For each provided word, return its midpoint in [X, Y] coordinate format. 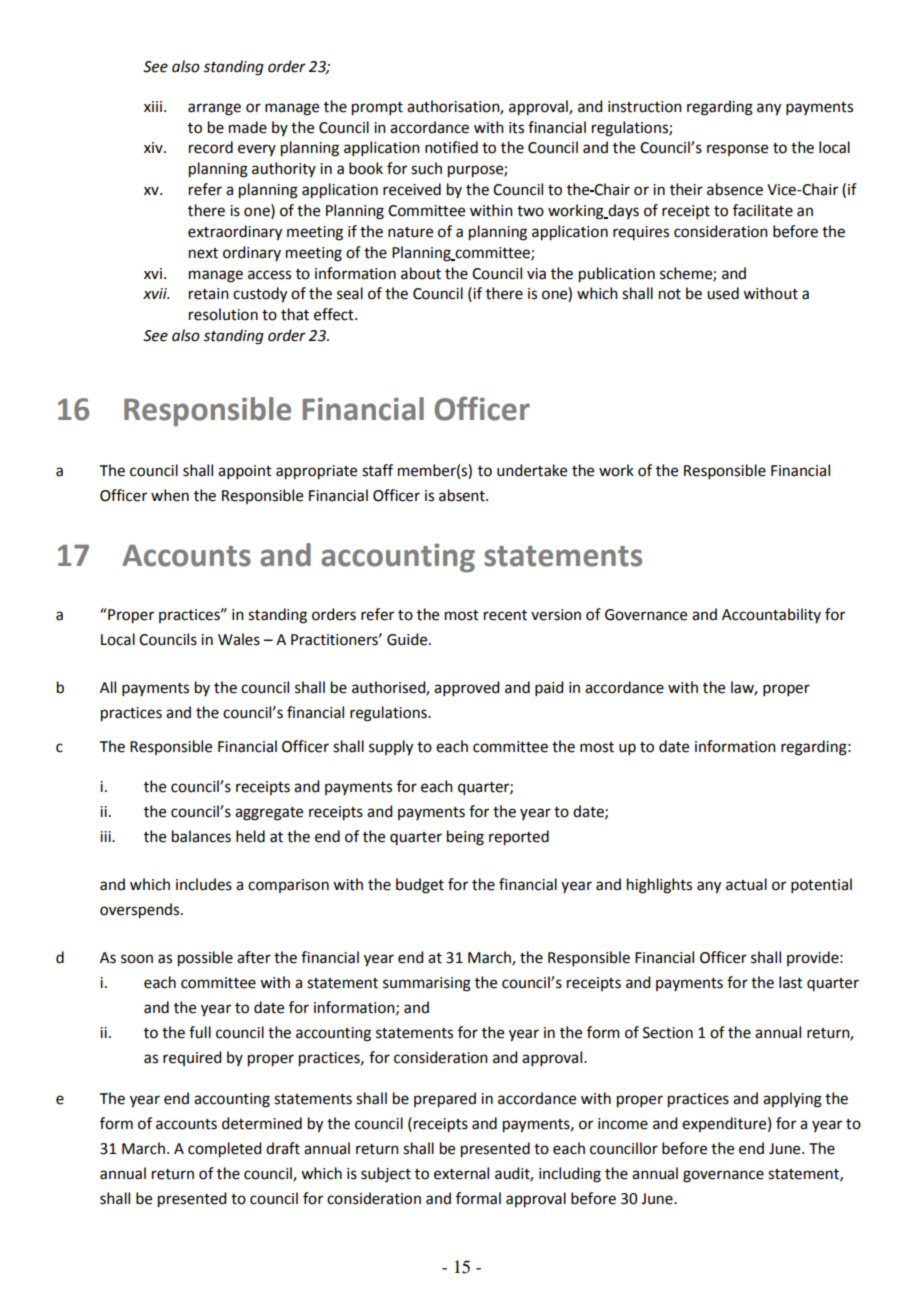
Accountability [771, 615]
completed [224, 1150]
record [211, 147]
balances [201, 836]
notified [451, 147]
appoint [245, 472]
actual [746, 884]
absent [463, 495]
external [461, 1173]
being [465, 838]
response [737, 150]
